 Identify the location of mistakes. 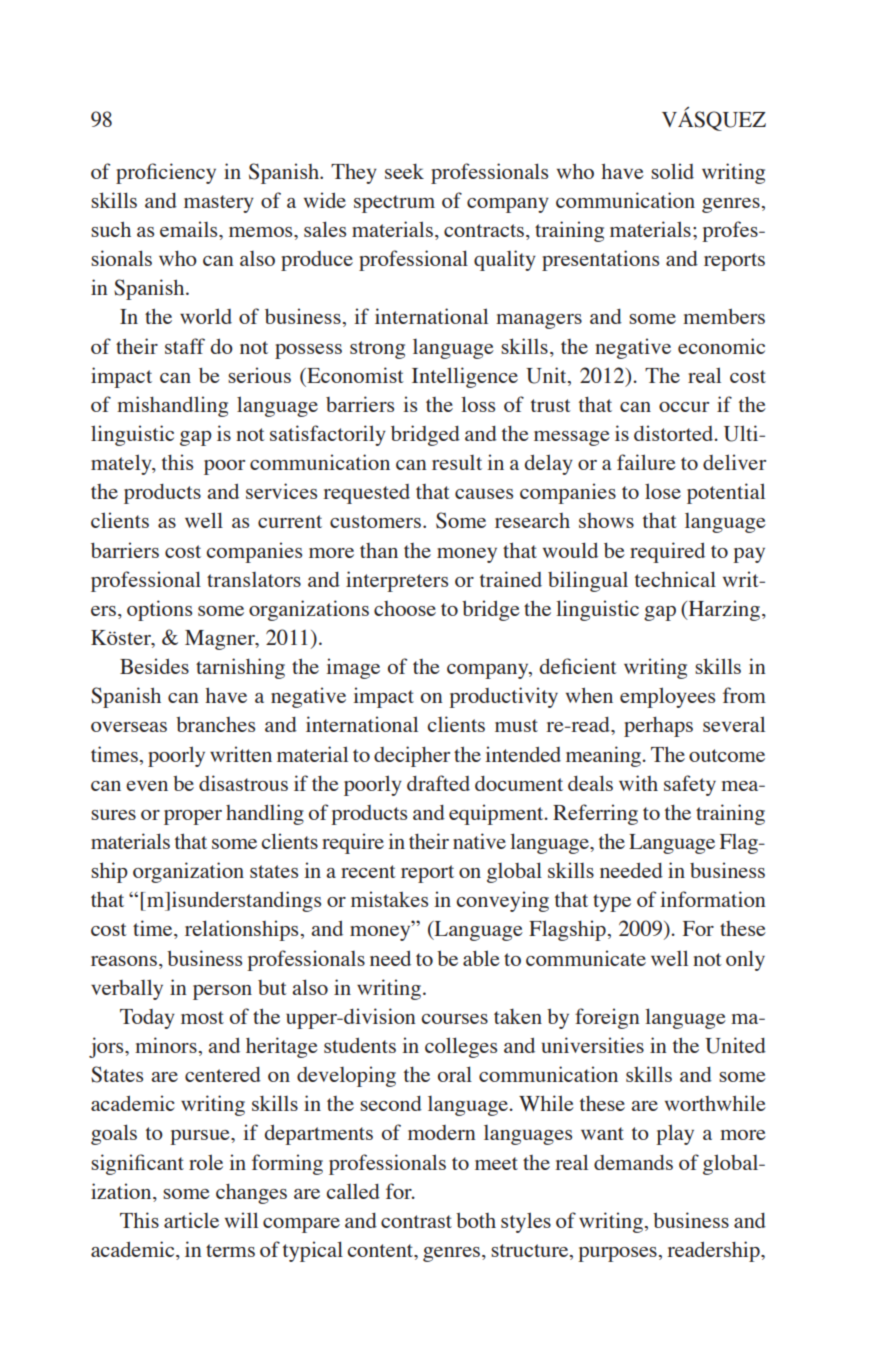
(389, 899).
